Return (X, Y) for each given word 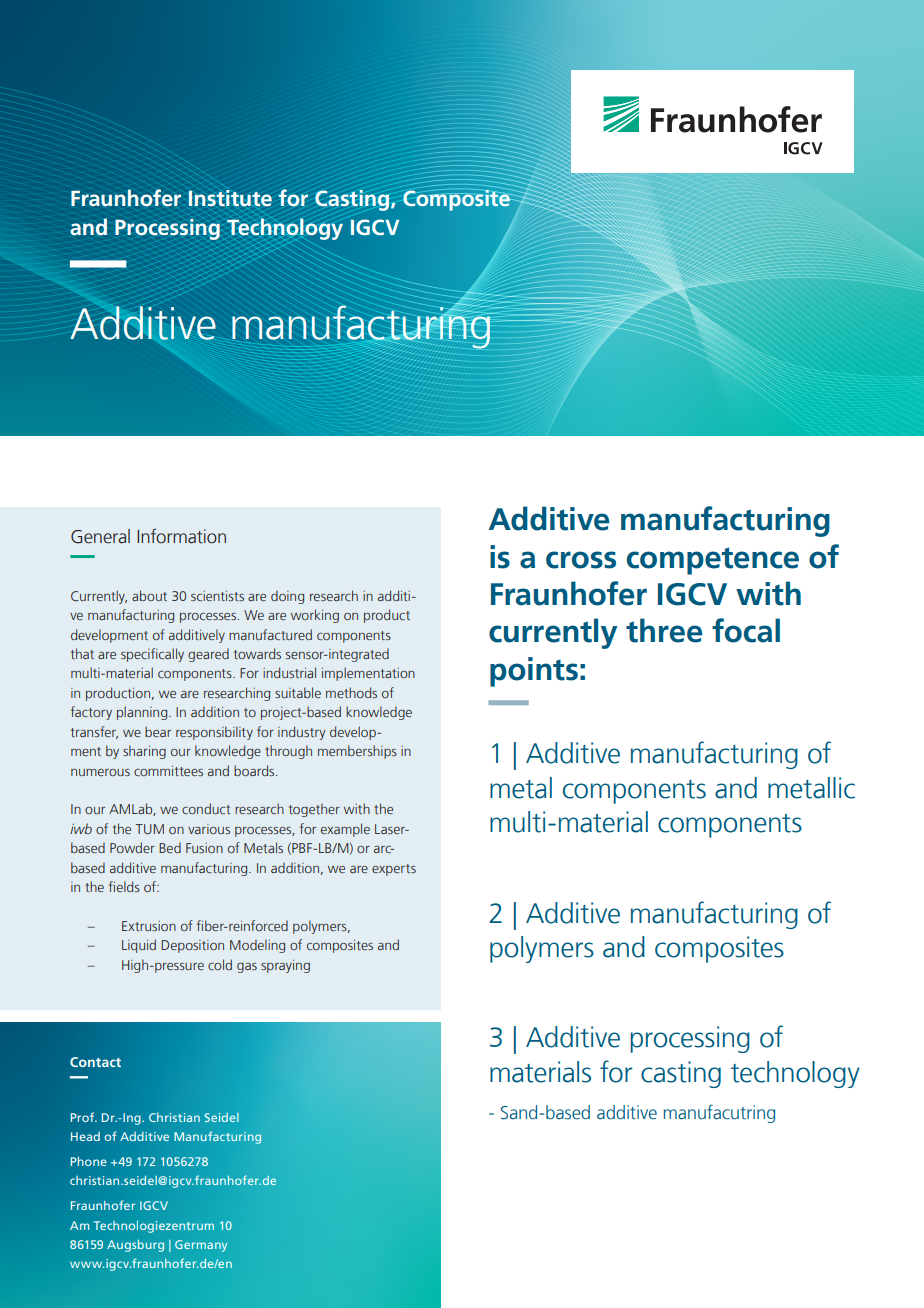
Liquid (139, 946)
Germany (201, 1246)
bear (158, 731)
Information (181, 536)
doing (287, 597)
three (664, 630)
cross (581, 560)
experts (394, 870)
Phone (89, 1161)
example (345, 830)
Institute (230, 198)
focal (746, 630)
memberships (357, 752)
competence (713, 561)
